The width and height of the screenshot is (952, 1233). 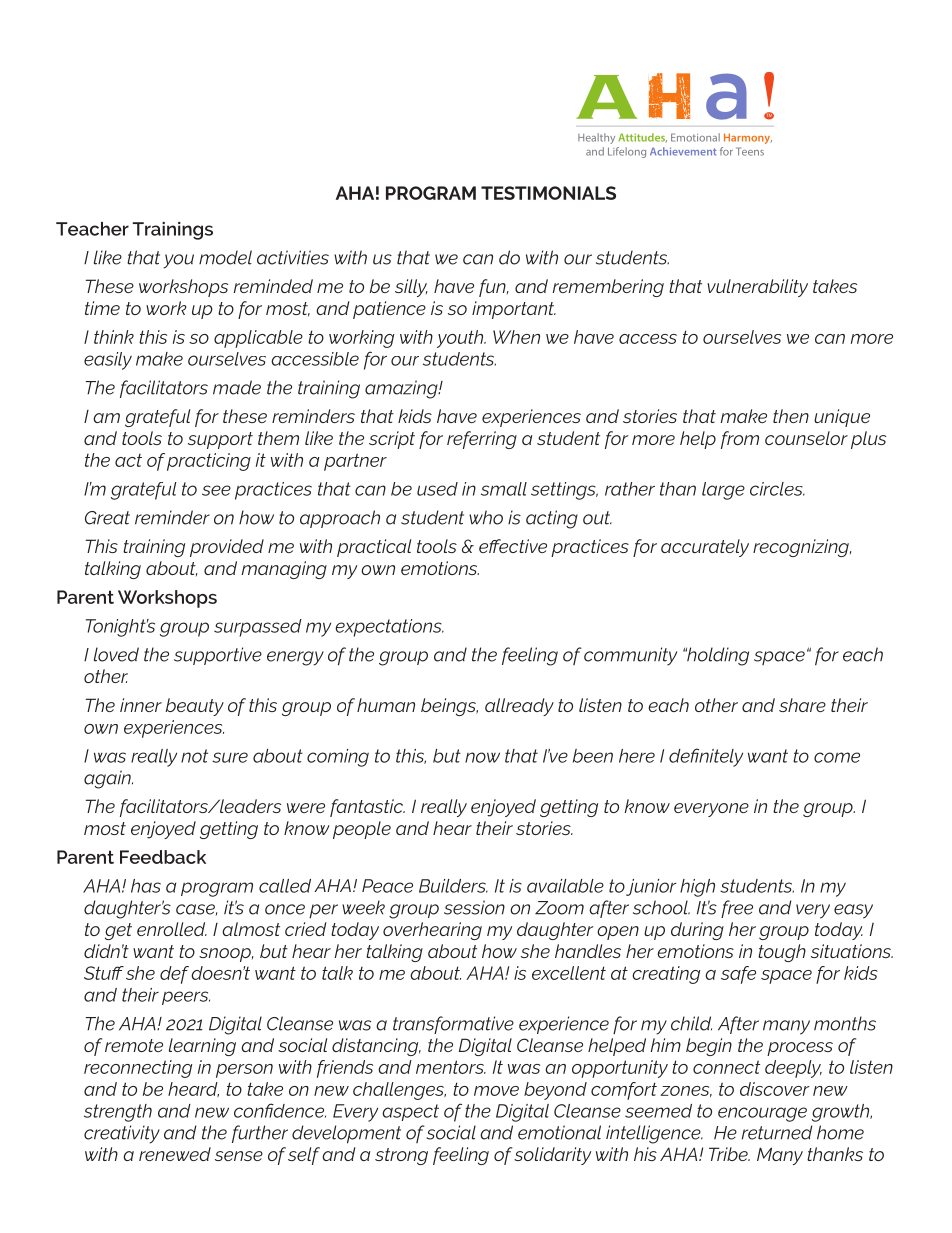 What do you see at coordinates (737, 909) in the screenshot?
I see `free` at bounding box center [737, 909].
